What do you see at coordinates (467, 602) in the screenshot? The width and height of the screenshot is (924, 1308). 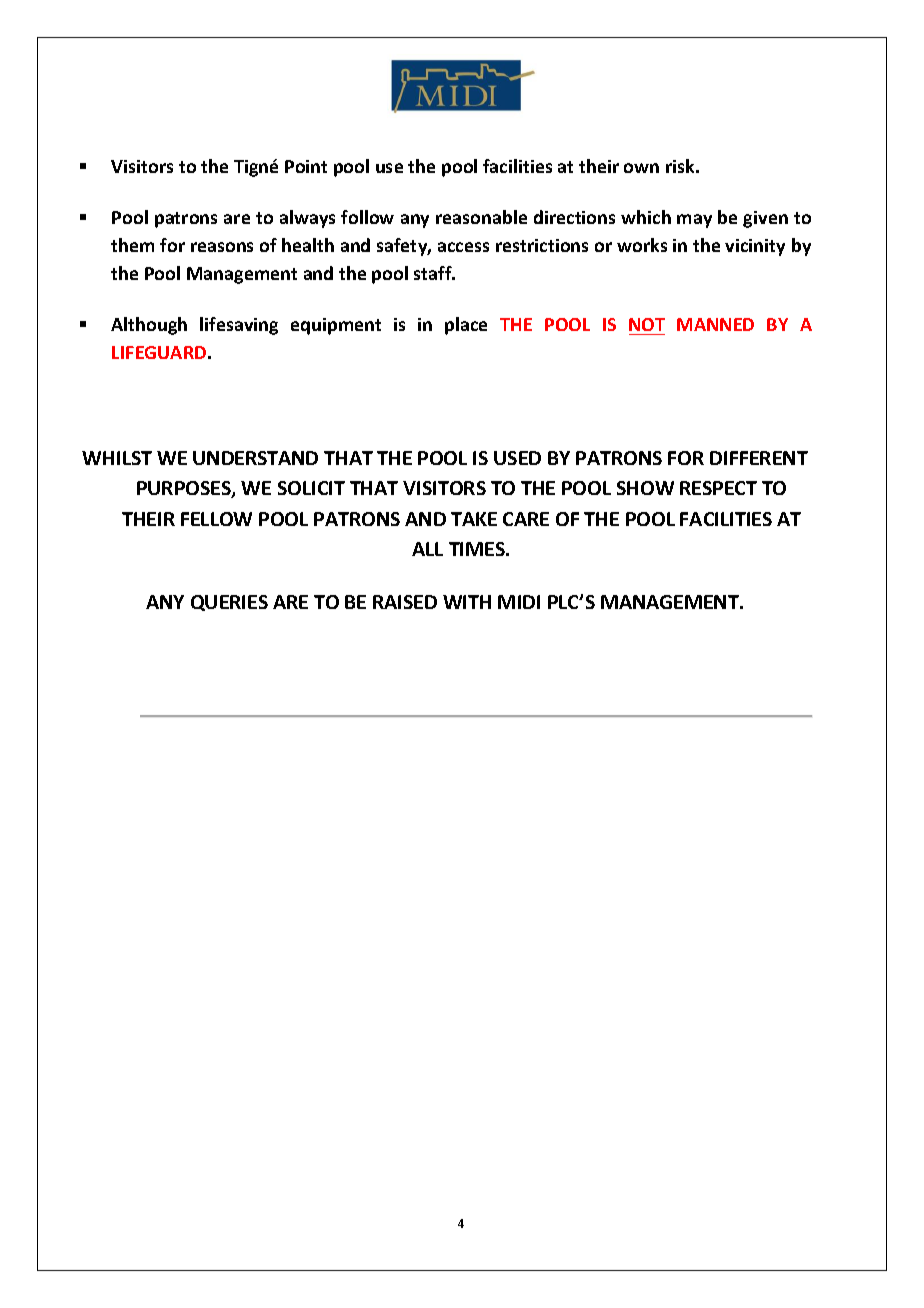 I see `WITH` at bounding box center [467, 602].
